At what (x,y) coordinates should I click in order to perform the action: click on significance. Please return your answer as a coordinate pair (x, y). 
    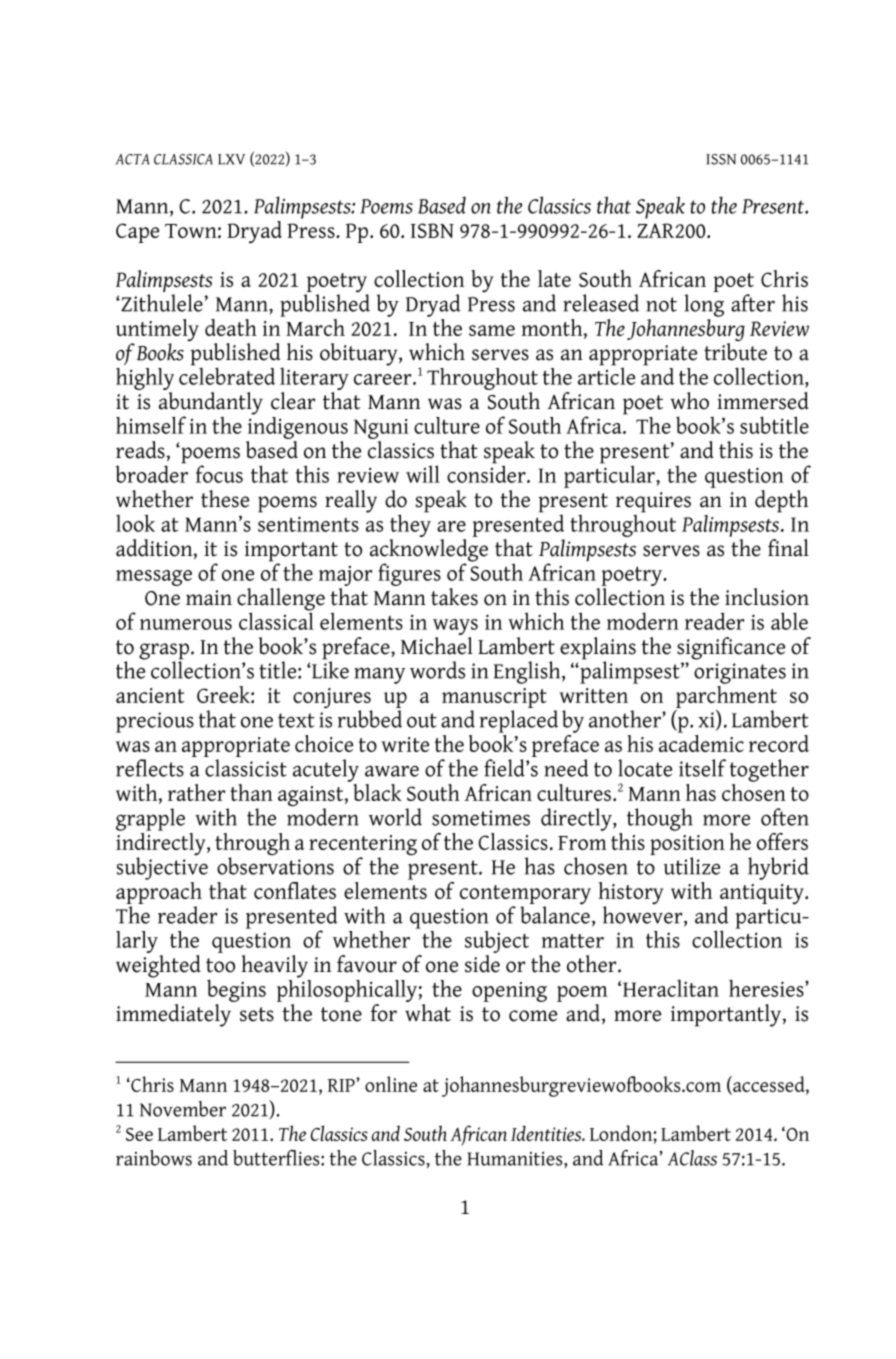
    Looking at the image, I should click on (731, 648).
